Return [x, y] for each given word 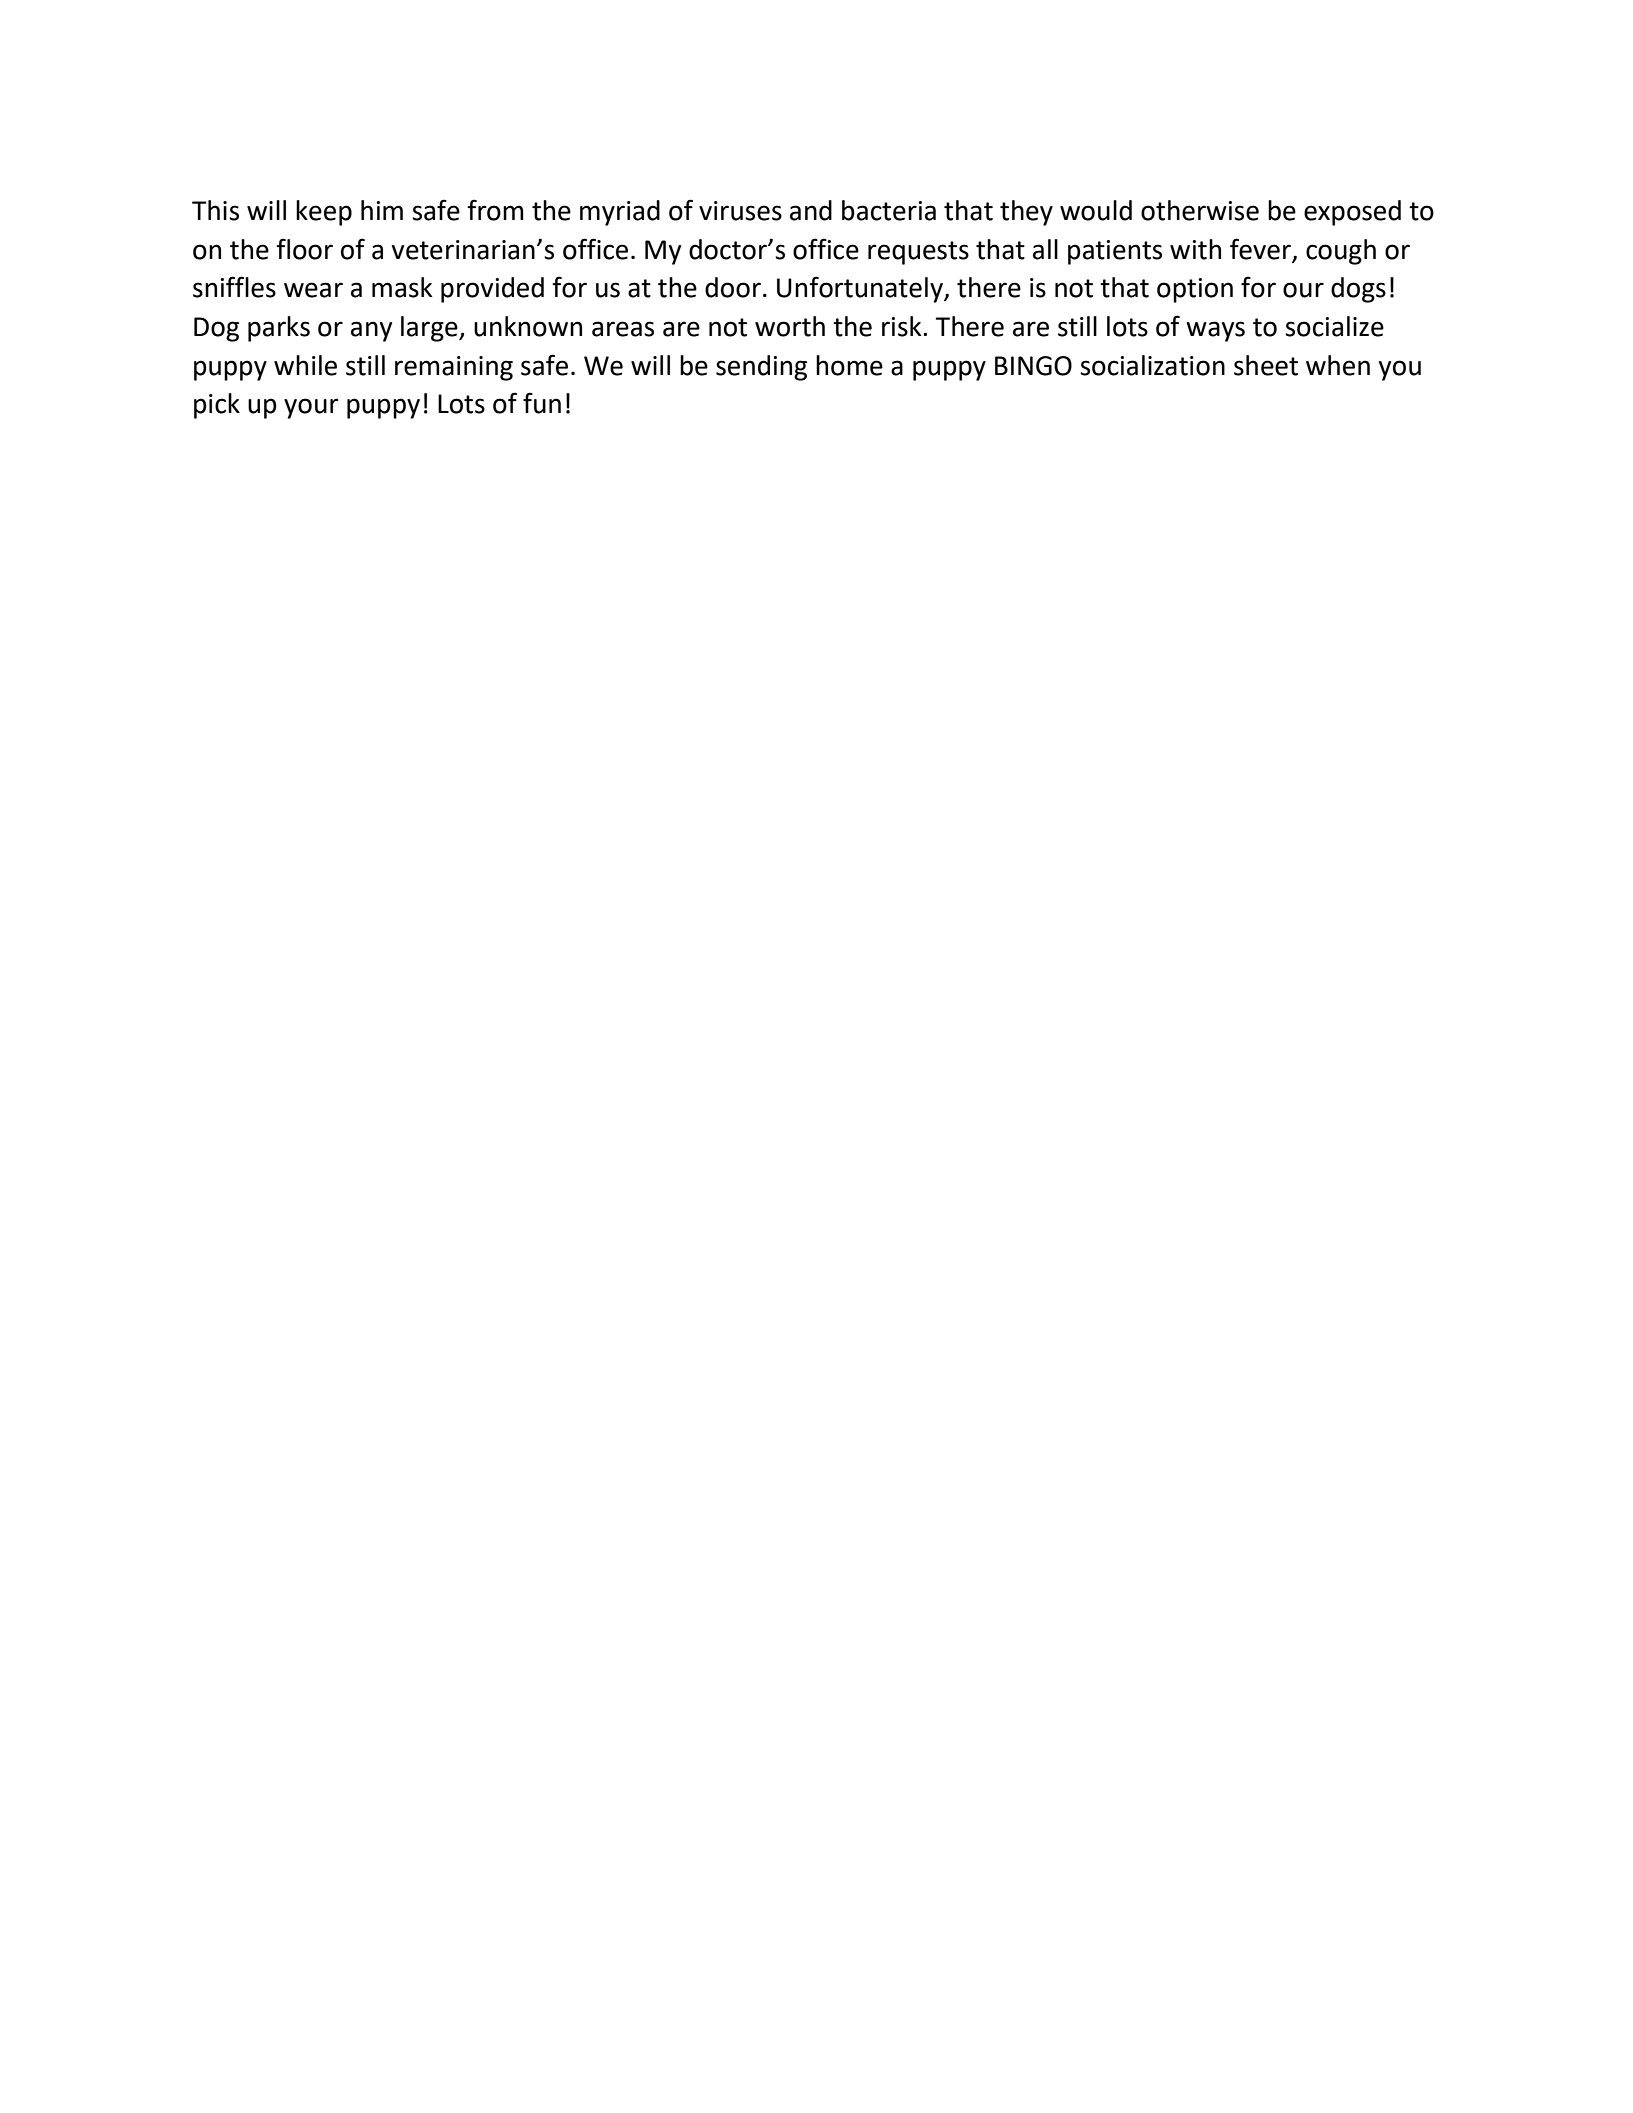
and [811, 210]
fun [542, 403]
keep [324, 213]
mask [402, 287]
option [1195, 290]
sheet [1266, 365]
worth [790, 326]
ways [1215, 331]
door [733, 287]
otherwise [1200, 210]
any [371, 331]
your [311, 408]
